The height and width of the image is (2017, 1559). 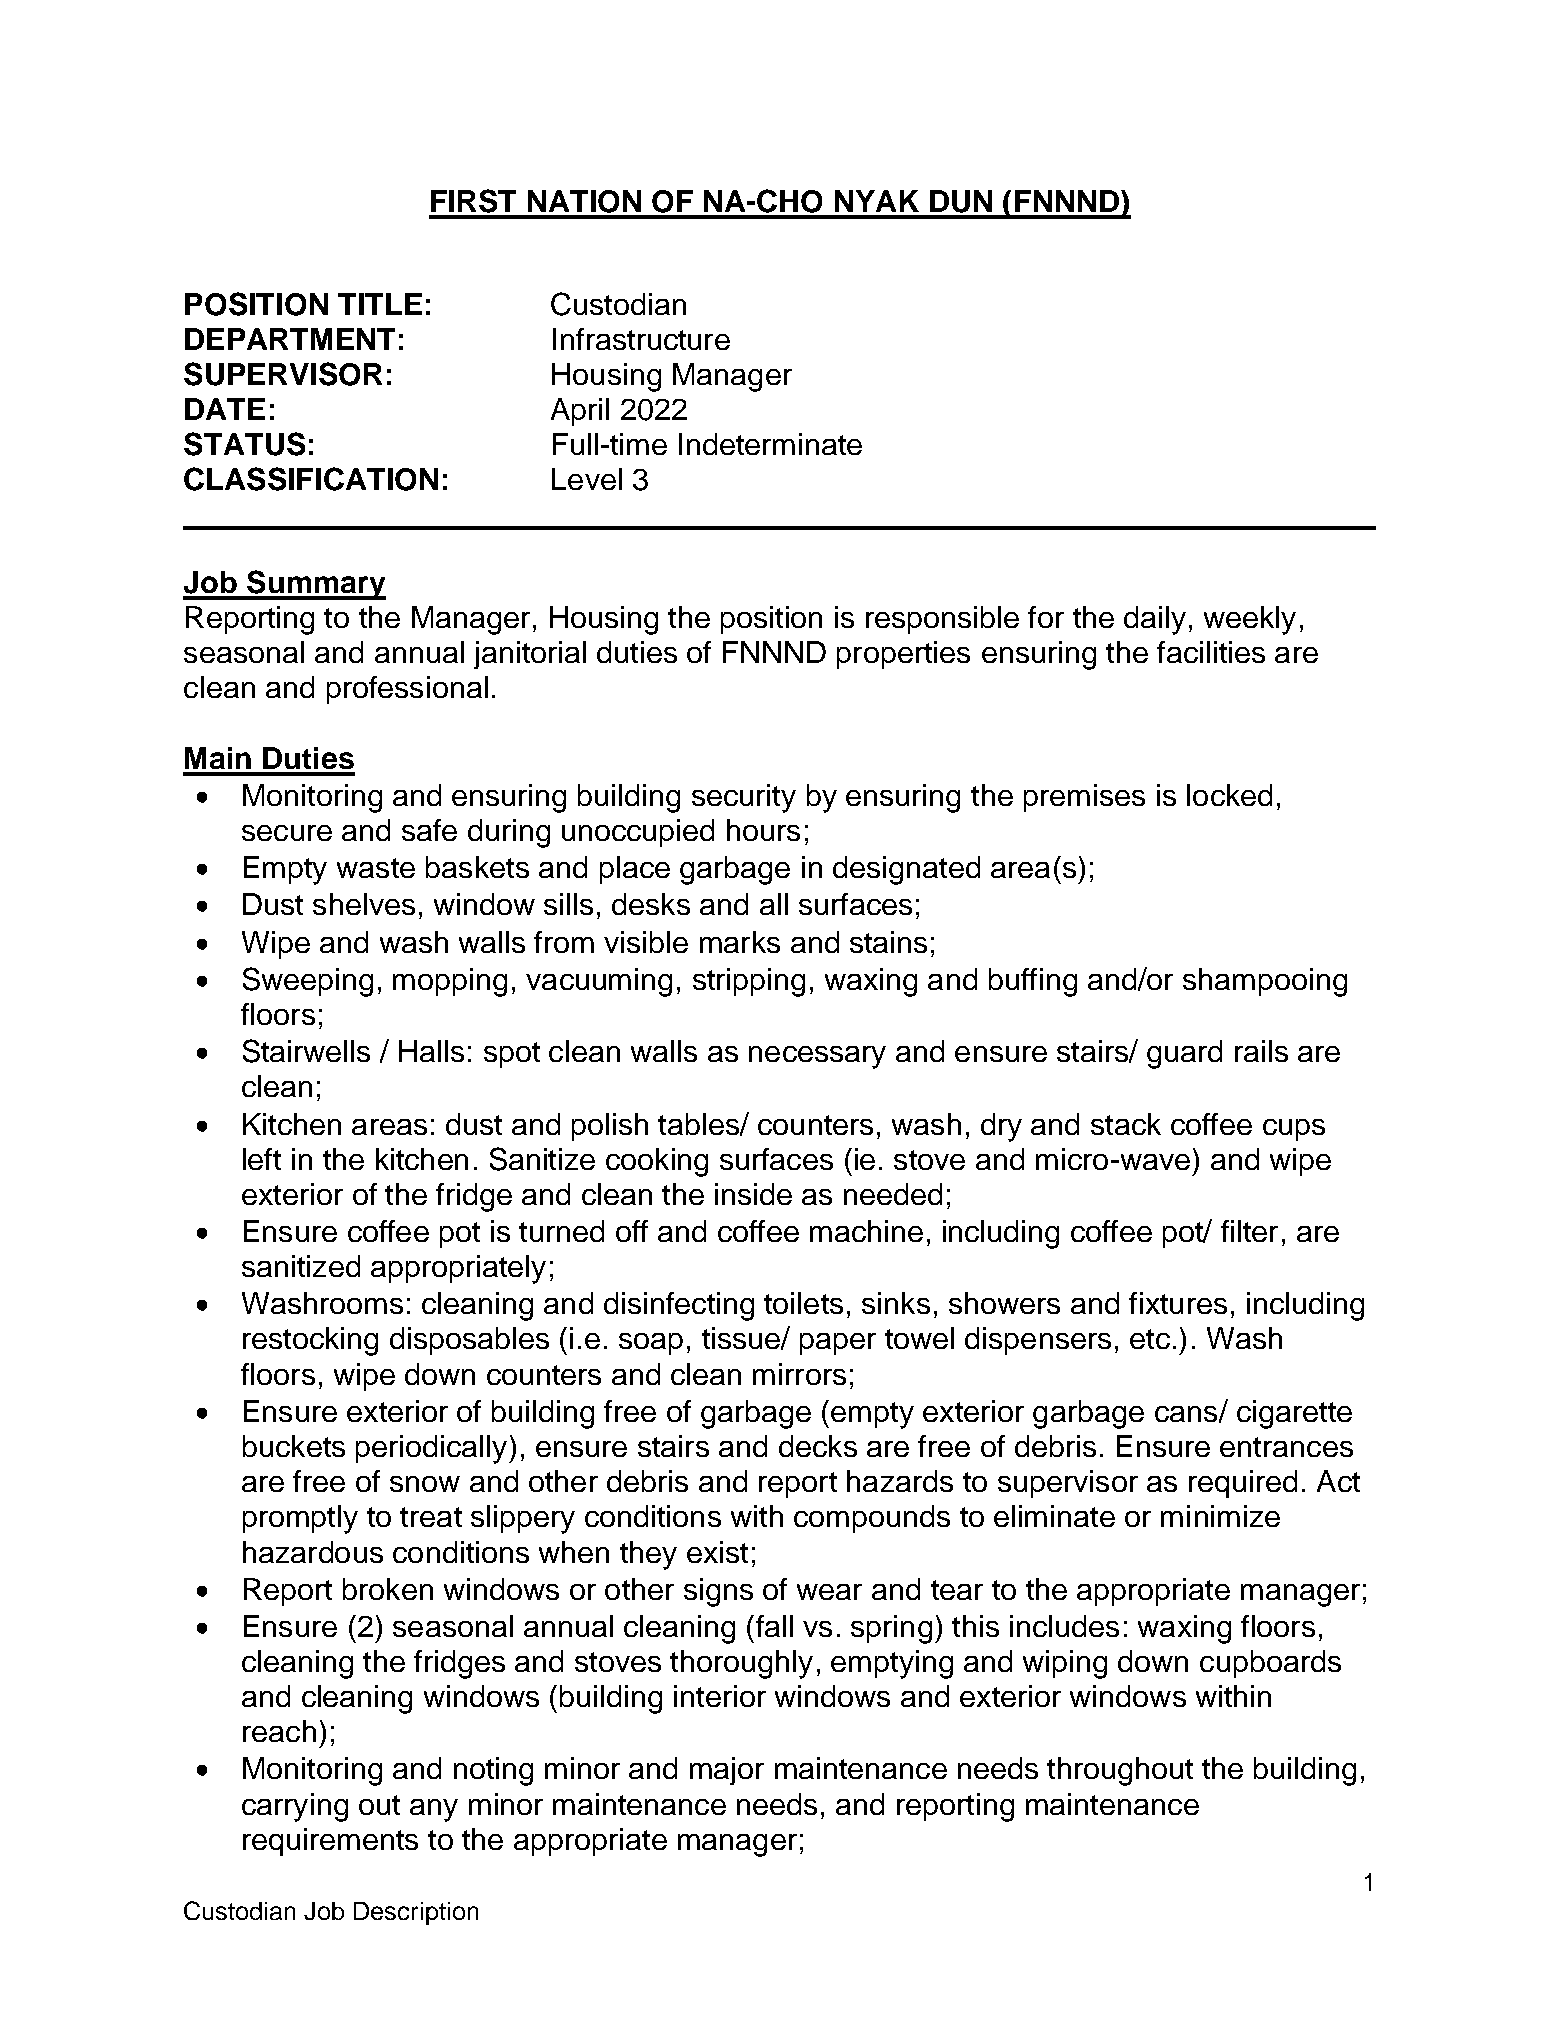 What do you see at coordinates (1229, 795) in the image?
I see `locked` at bounding box center [1229, 795].
